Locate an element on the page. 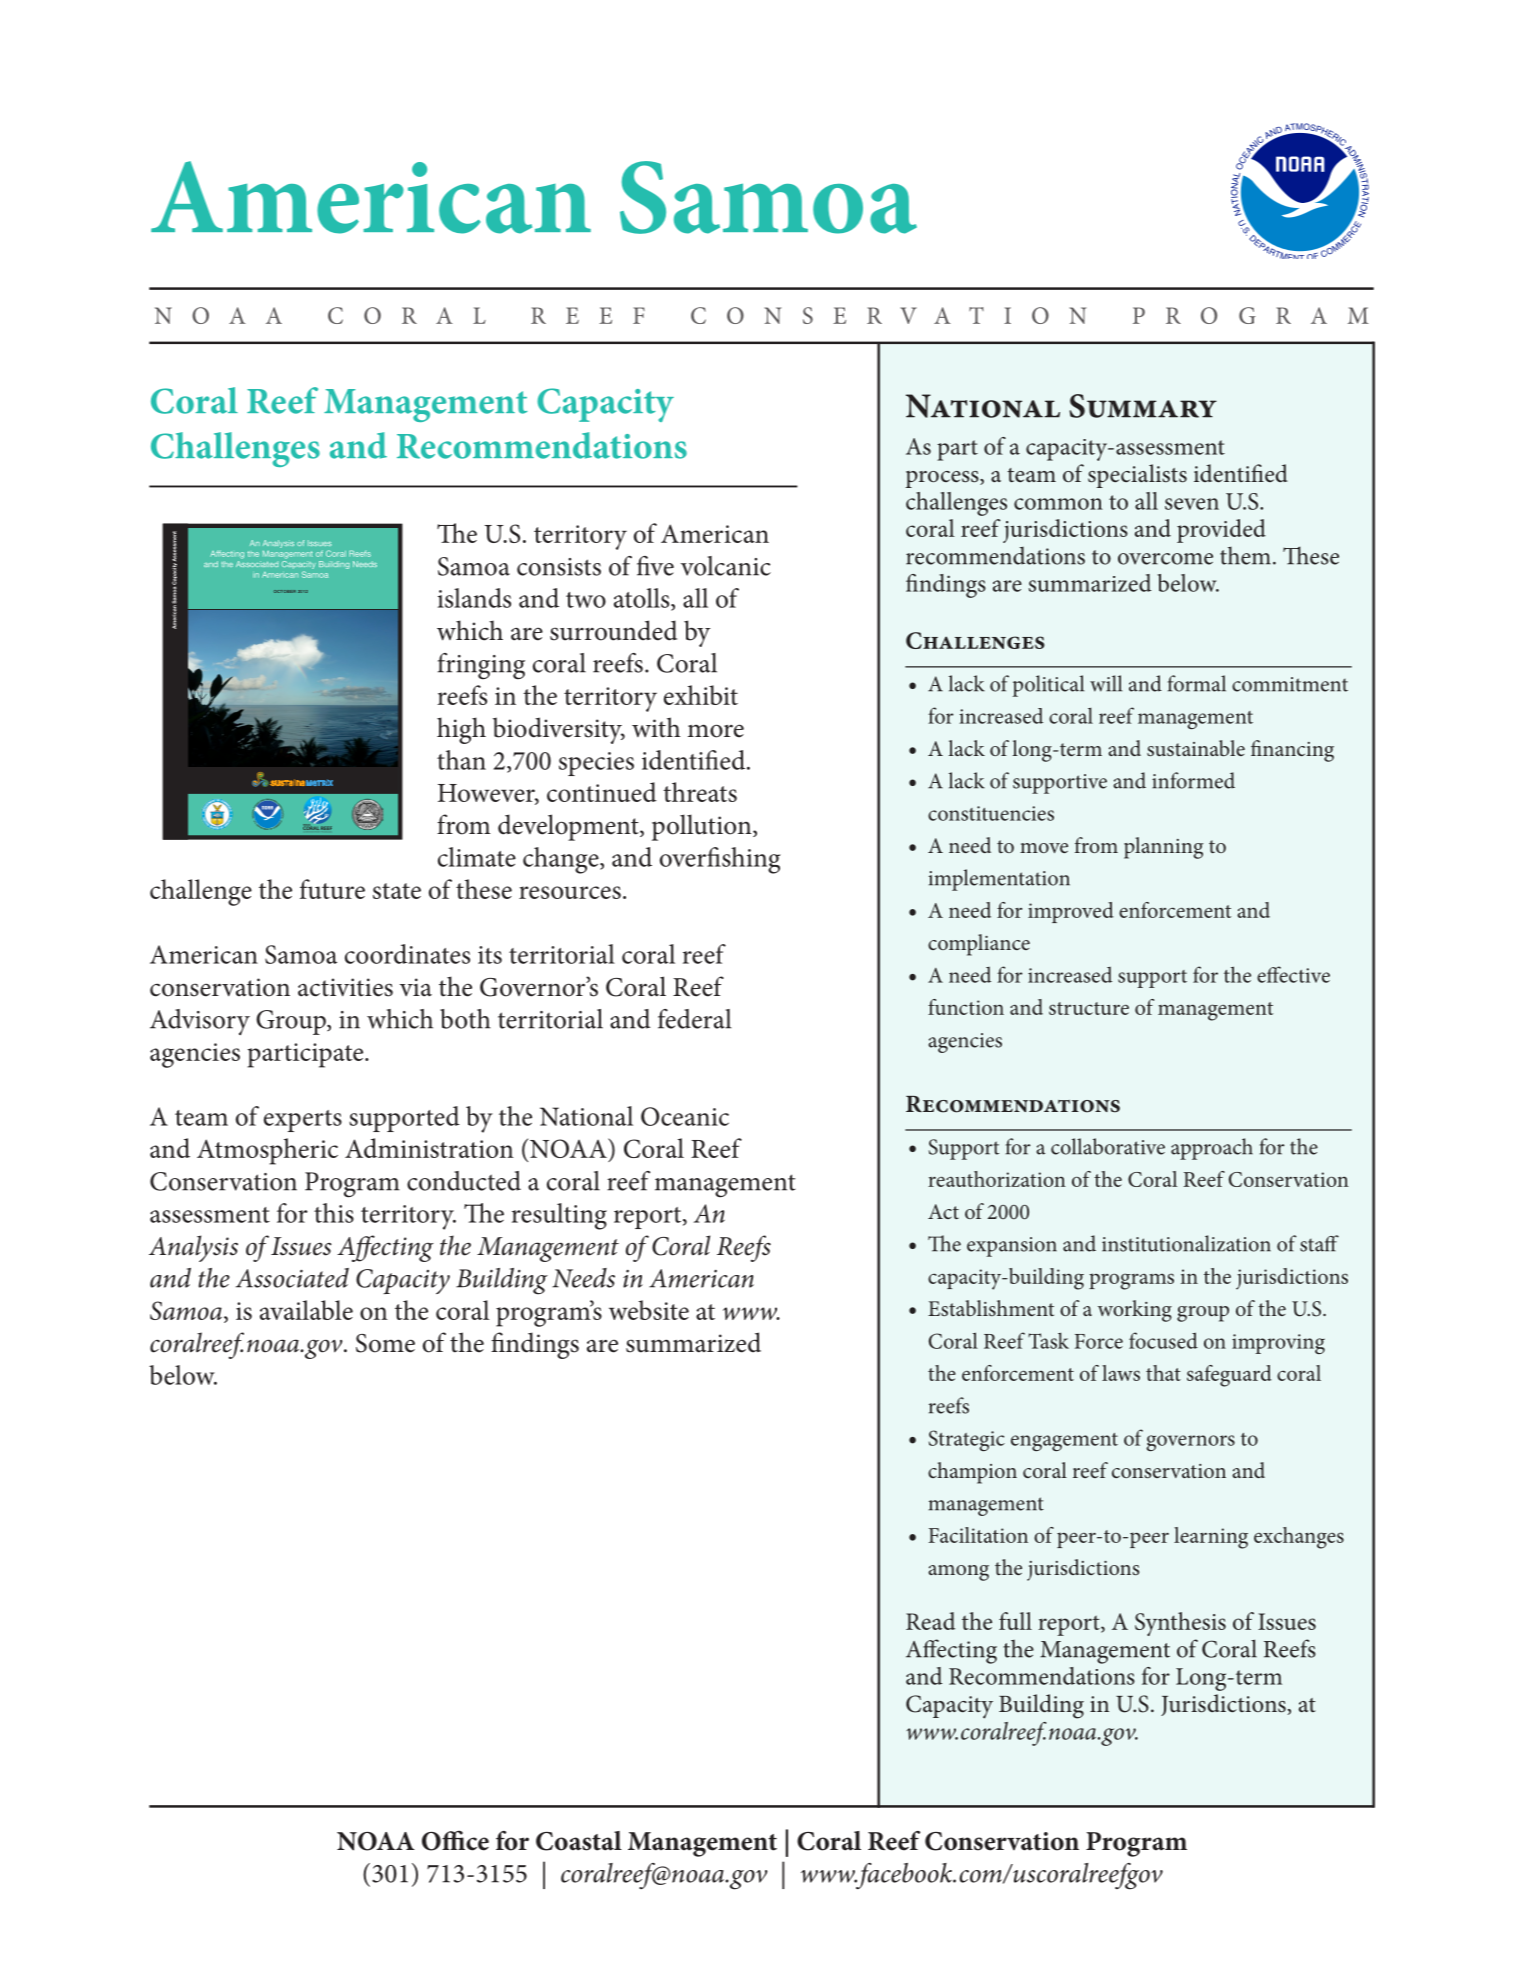 The image size is (1523, 1972). informed is located at coordinates (1193, 780).
